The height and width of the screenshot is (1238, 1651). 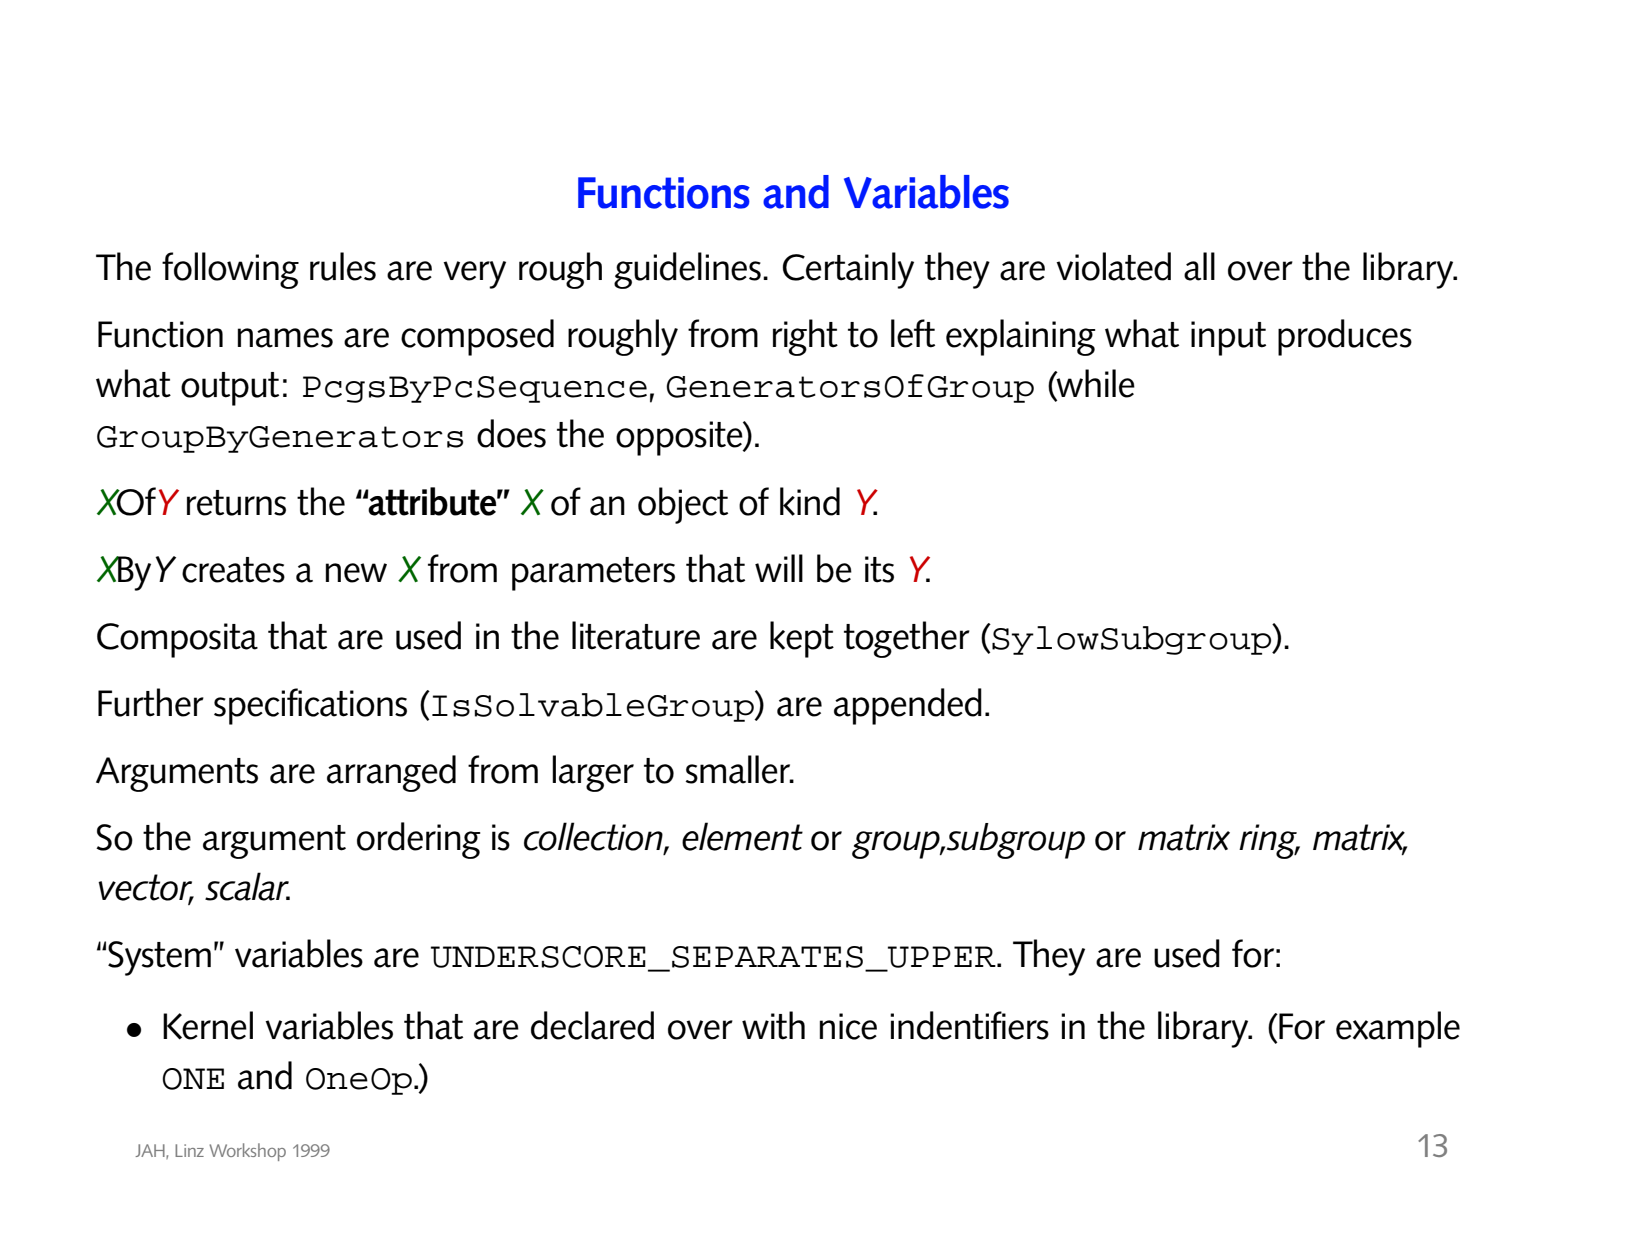 I want to click on input, so click(x=1228, y=338).
